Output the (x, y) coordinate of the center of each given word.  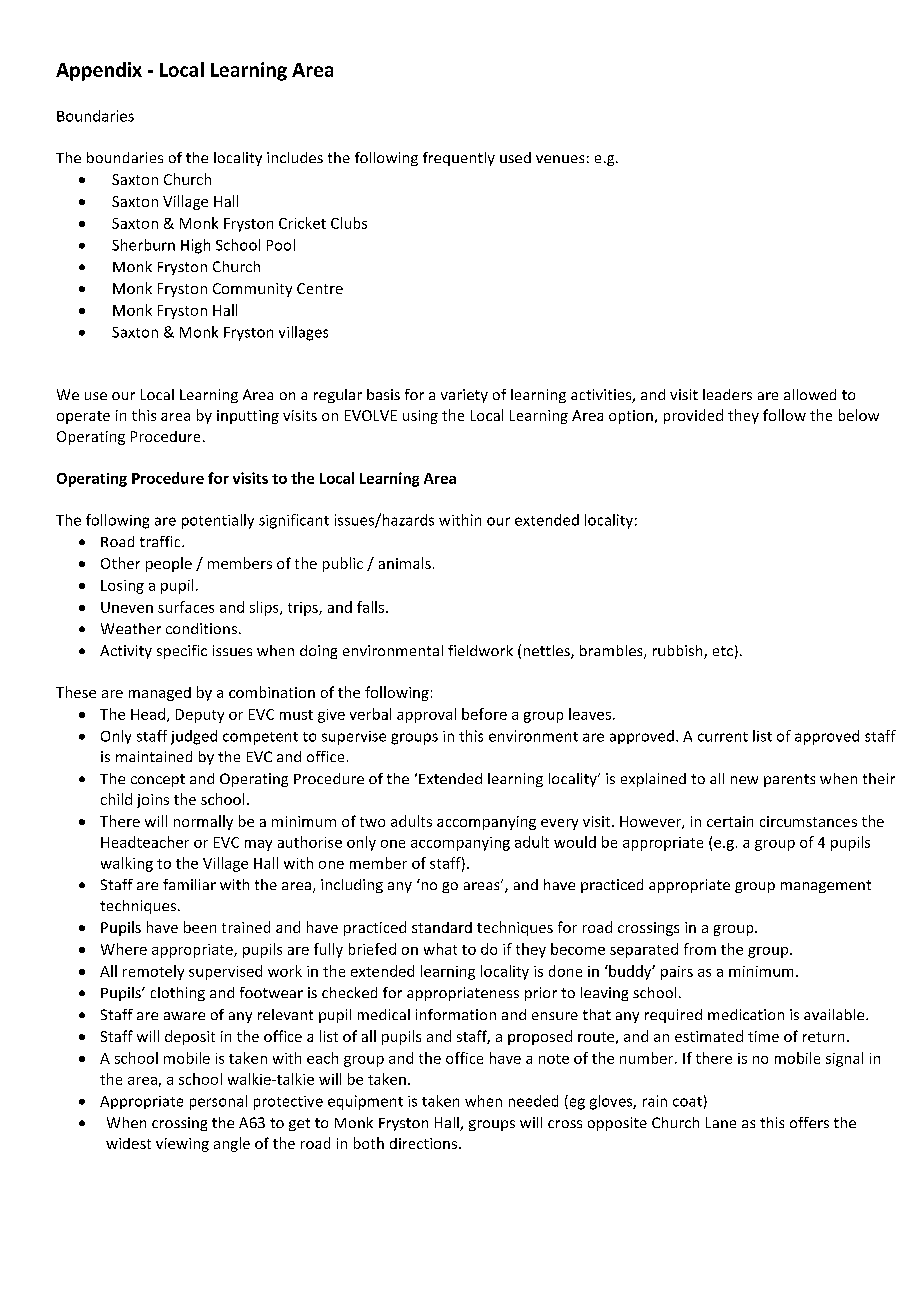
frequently (459, 159)
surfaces (186, 607)
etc (723, 651)
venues (560, 159)
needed (533, 1101)
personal (218, 1102)
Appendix (99, 71)
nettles (548, 652)
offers (809, 1122)
